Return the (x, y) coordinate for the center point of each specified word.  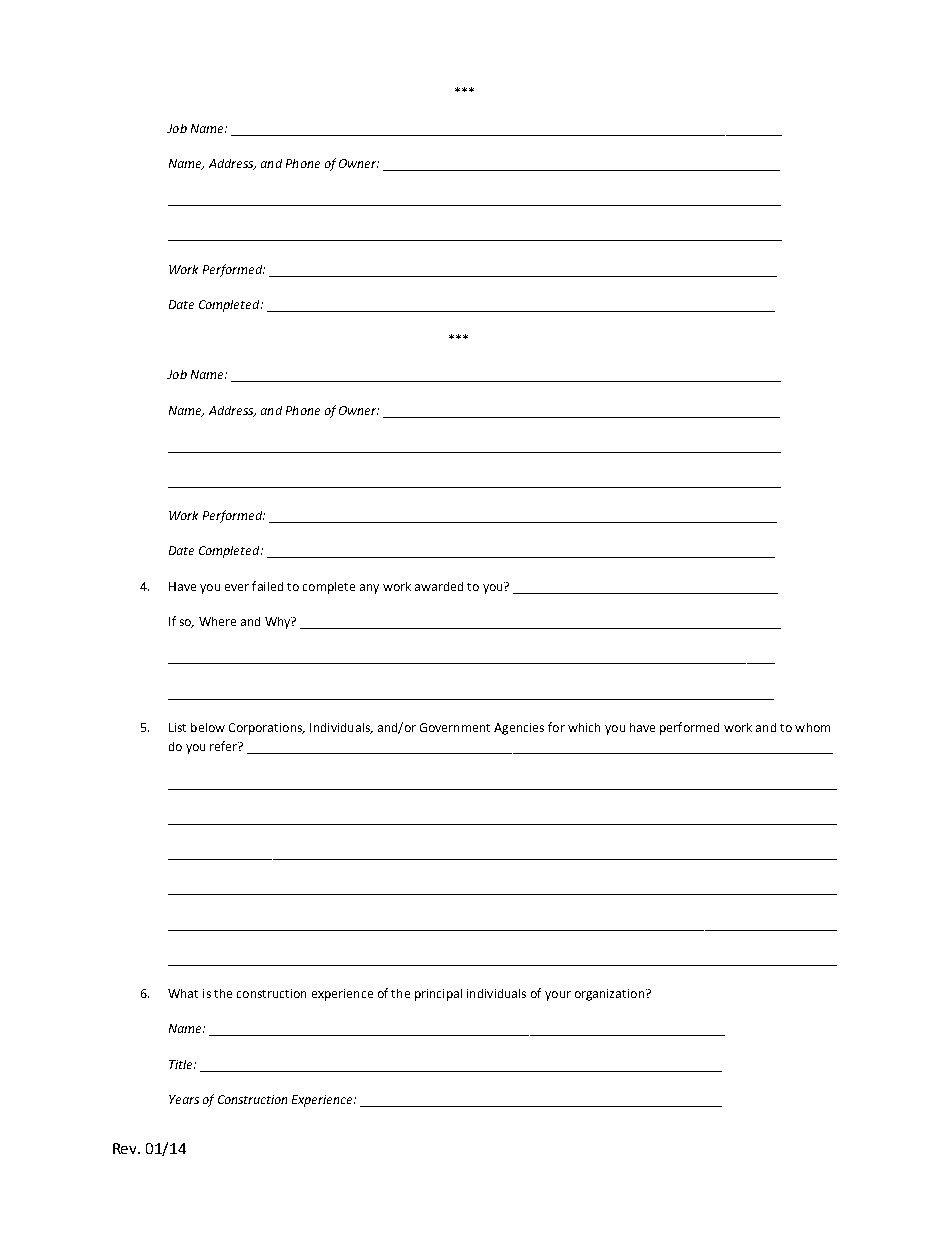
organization (609, 995)
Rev (126, 1148)
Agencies (519, 729)
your (558, 996)
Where (217, 621)
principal (438, 995)
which (584, 727)
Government (455, 727)
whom (812, 727)
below (208, 727)
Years (184, 1099)
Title (182, 1064)
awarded (439, 586)
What (183, 993)
